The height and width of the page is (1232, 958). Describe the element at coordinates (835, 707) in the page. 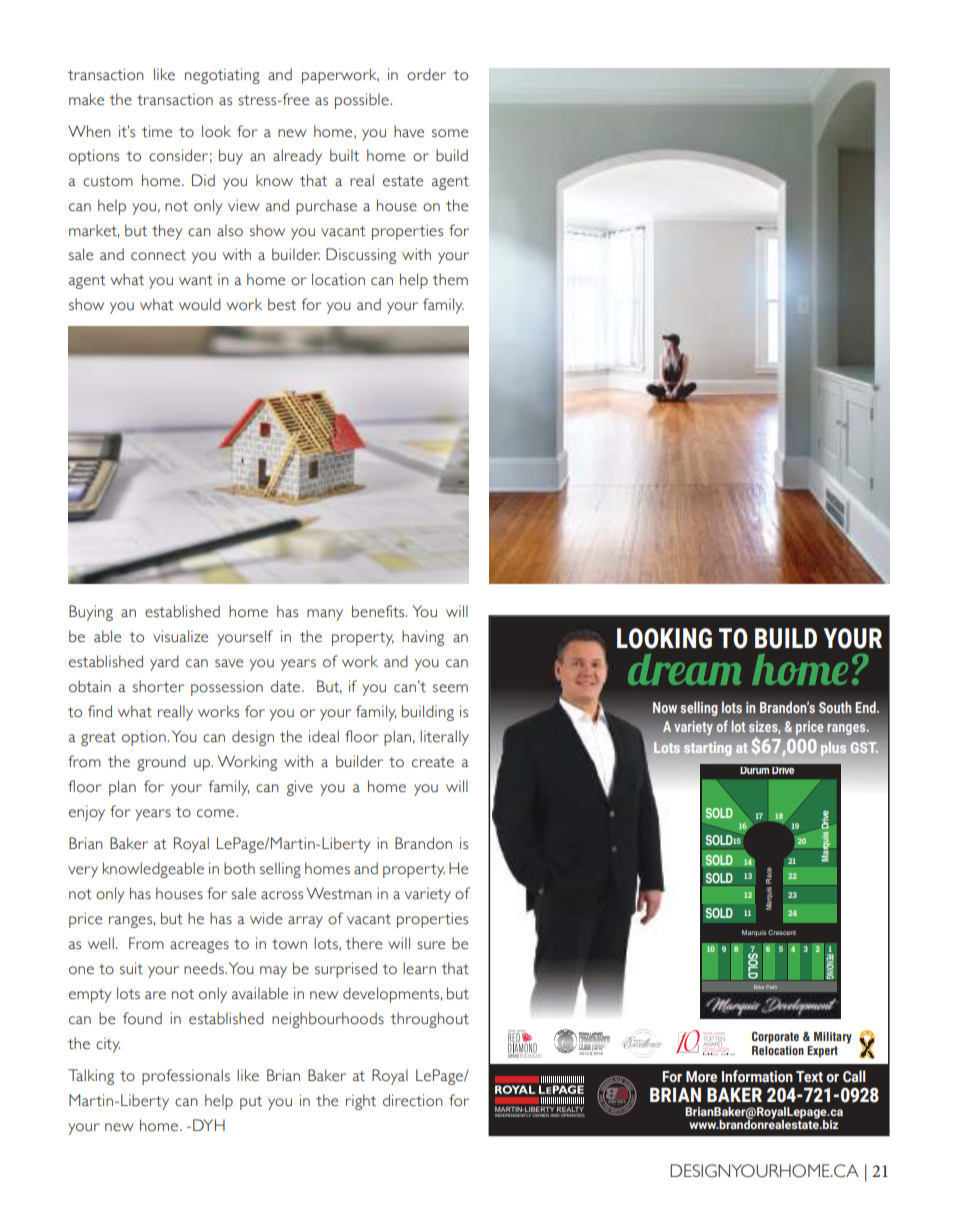

I see `South` at that location.
